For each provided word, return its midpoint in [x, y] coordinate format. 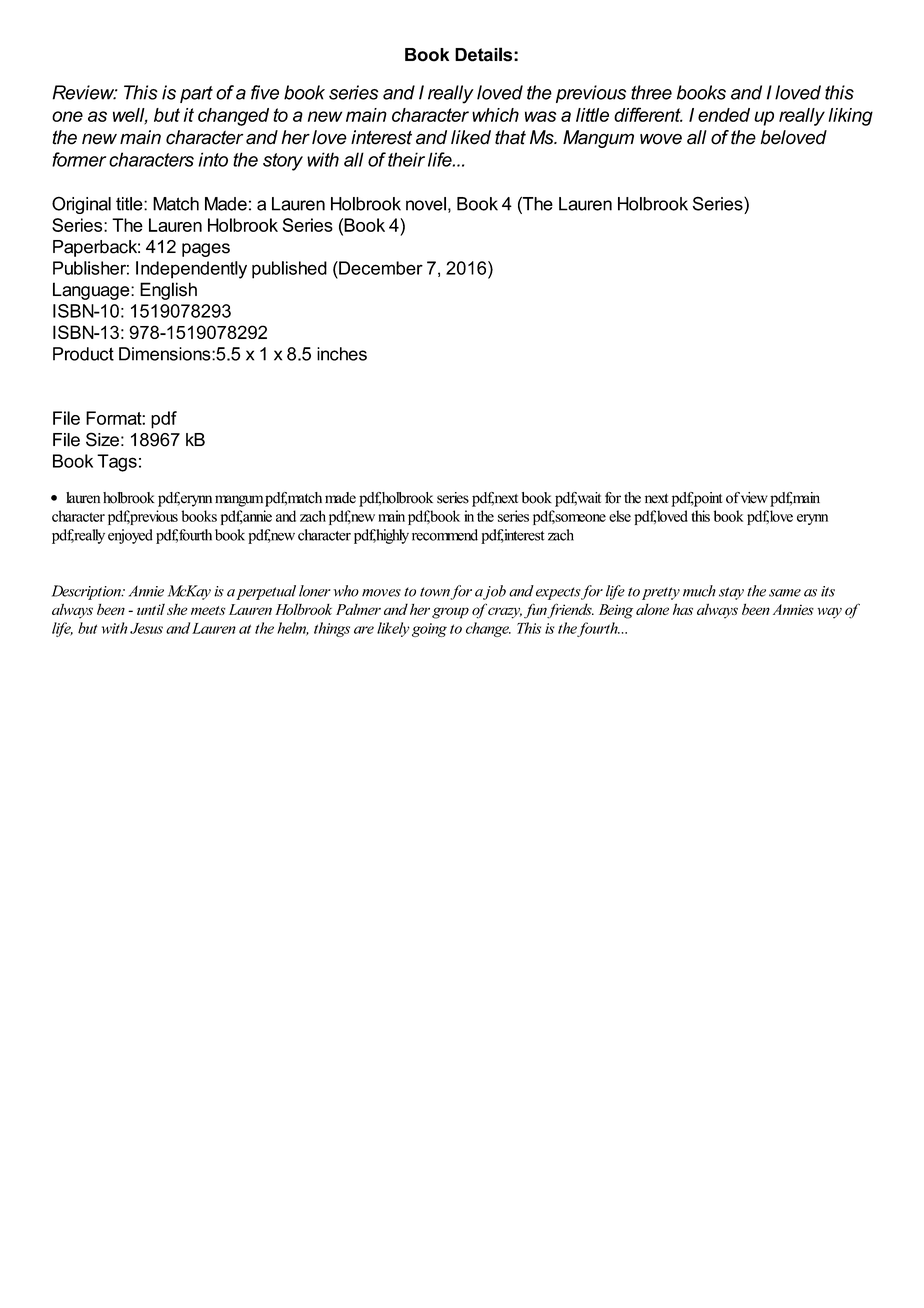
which [495, 115]
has [683, 609]
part [196, 94]
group [450, 613]
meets [208, 610]
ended [724, 115]
